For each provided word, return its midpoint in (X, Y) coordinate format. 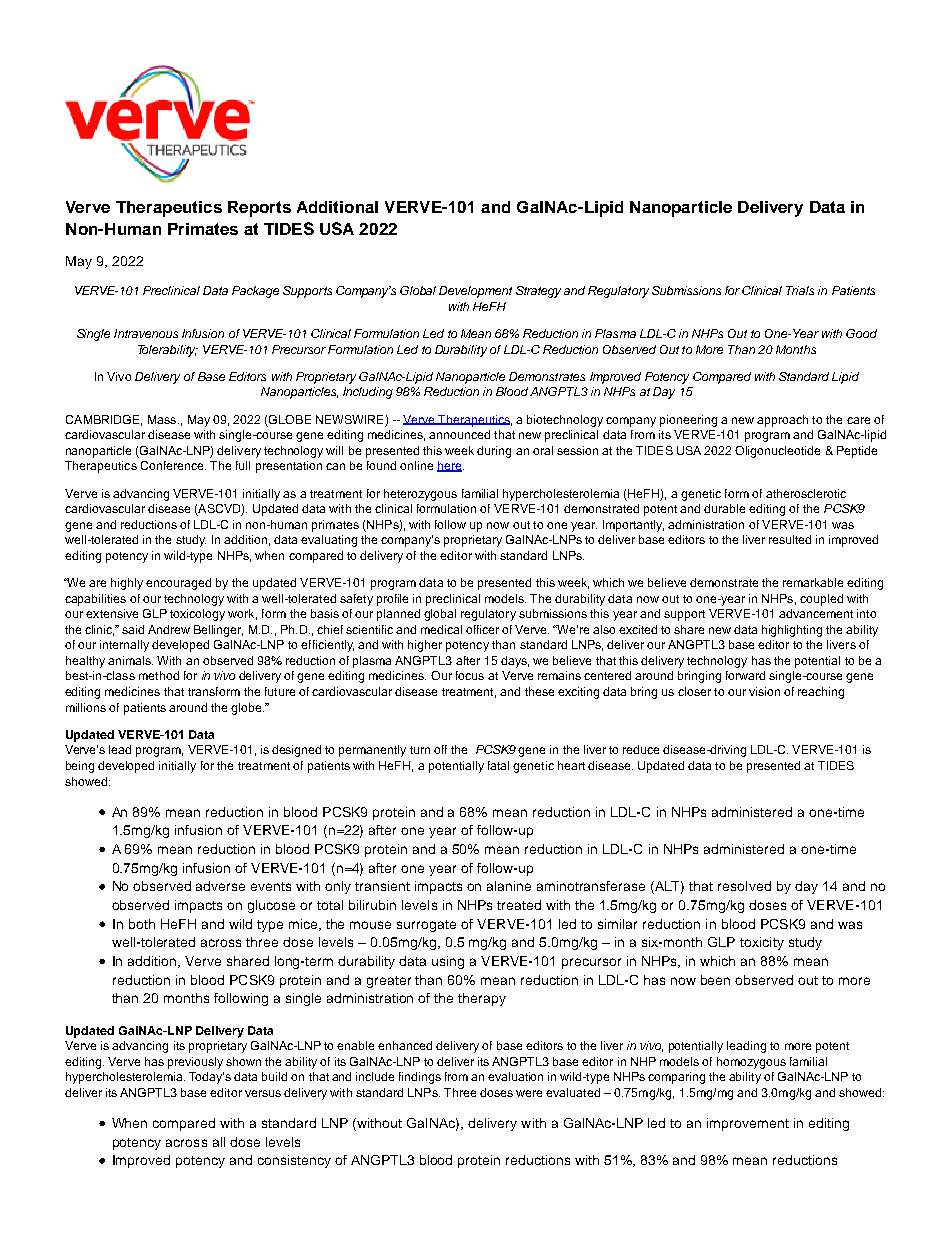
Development (475, 292)
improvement (748, 1124)
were (529, 1093)
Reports (259, 209)
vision (764, 691)
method (159, 675)
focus (470, 675)
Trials (800, 290)
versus (263, 1093)
